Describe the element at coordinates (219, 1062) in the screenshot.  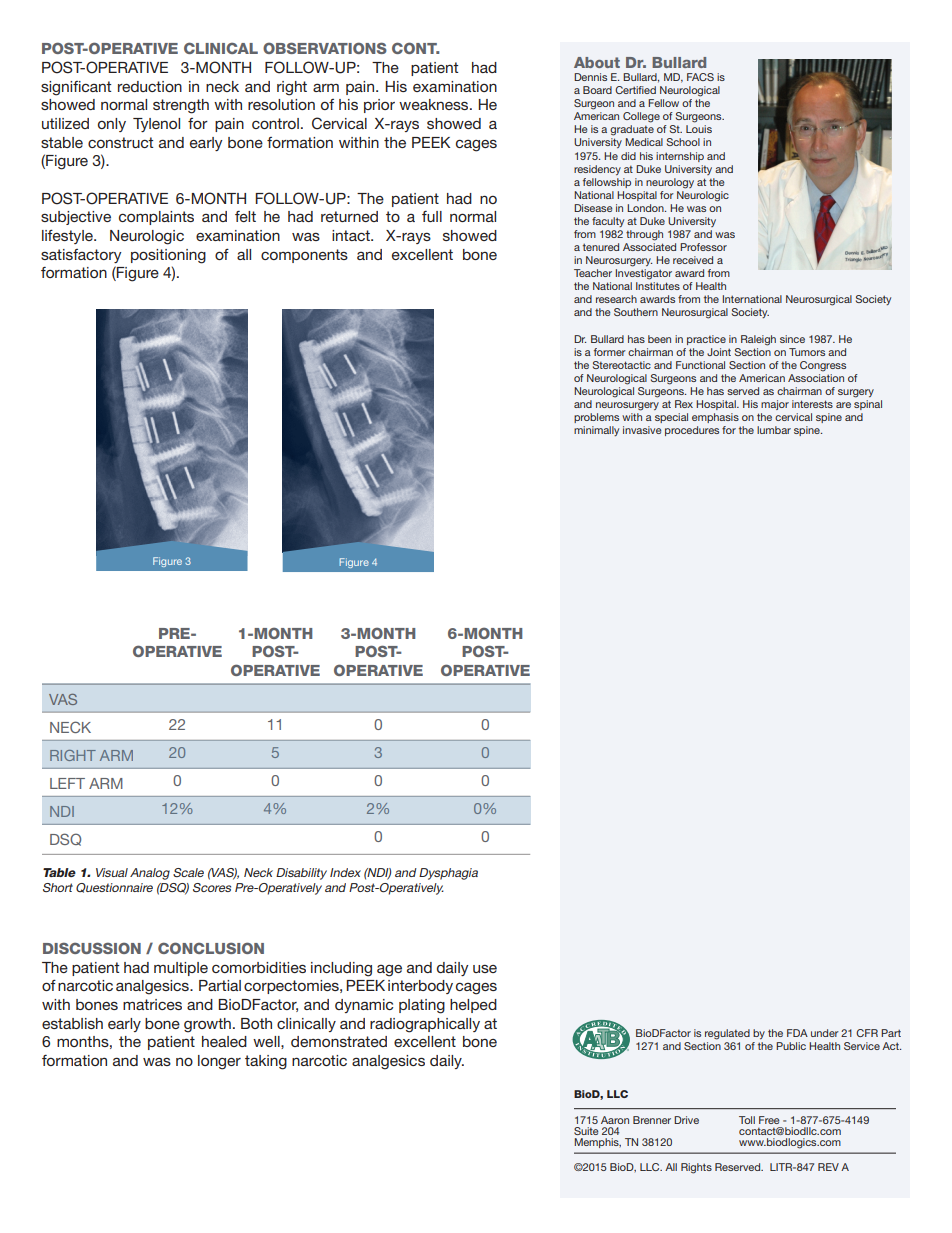
I see `longer` at that location.
